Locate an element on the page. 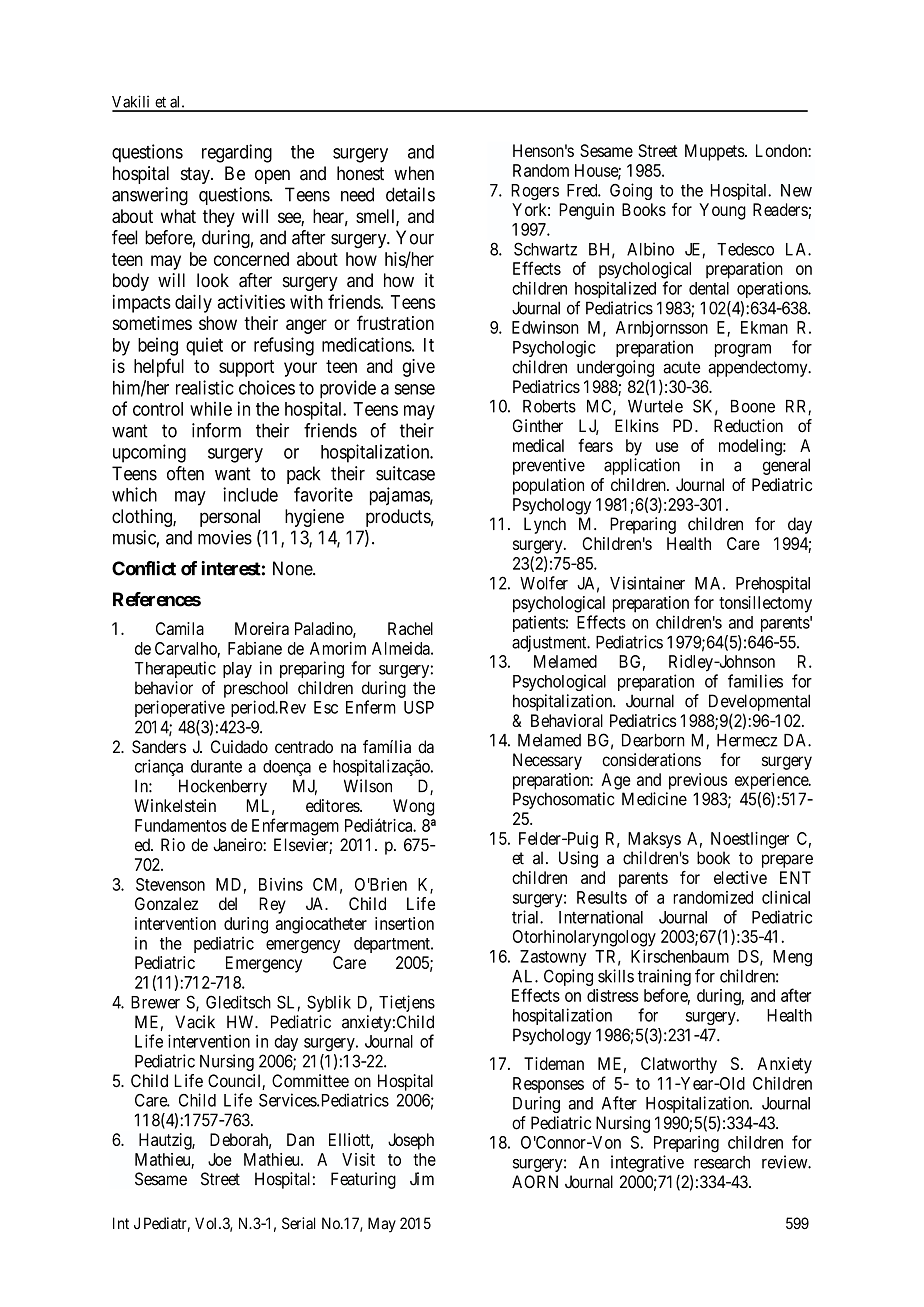  when is located at coordinates (414, 173).
